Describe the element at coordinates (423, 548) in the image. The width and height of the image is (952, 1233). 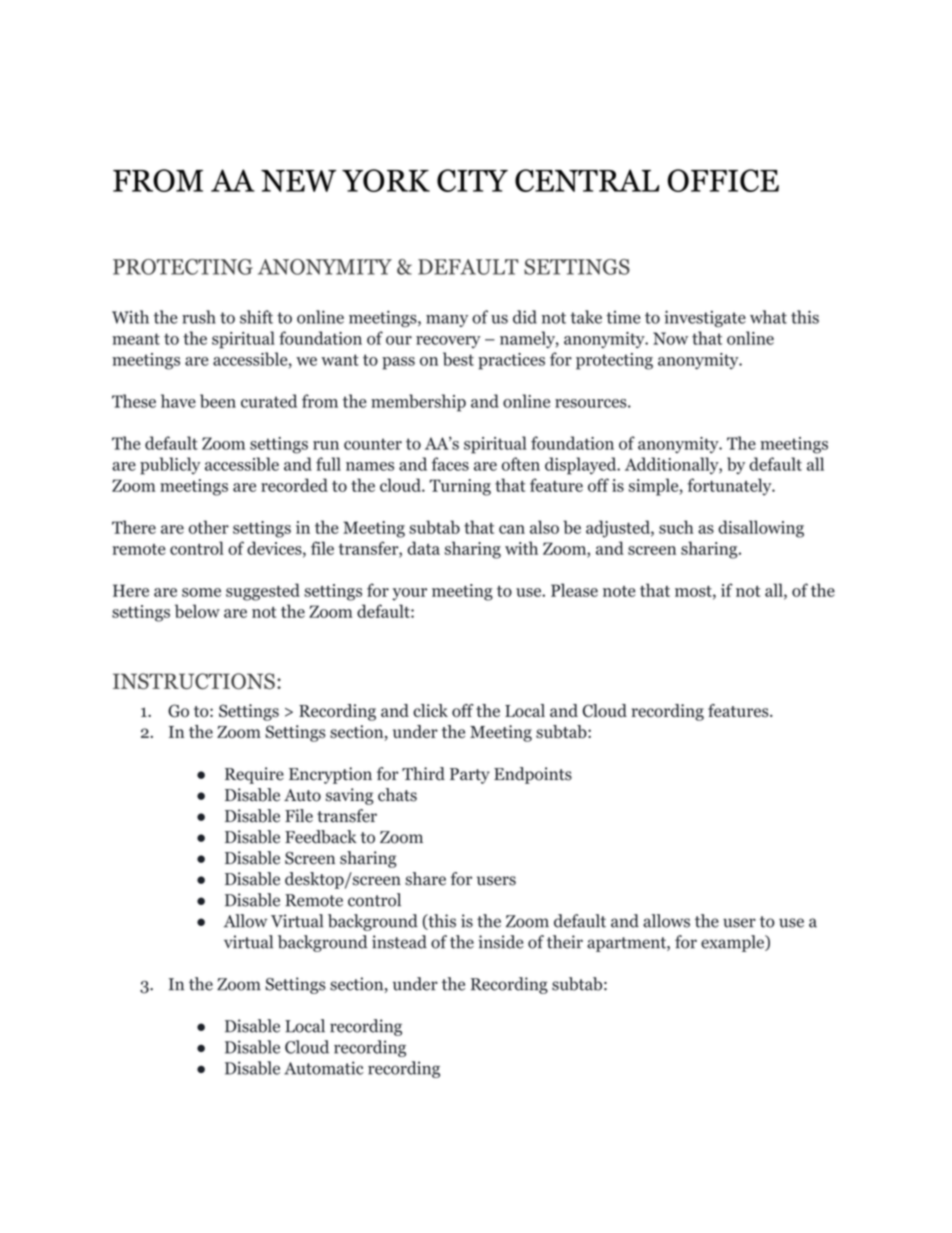
I see `data` at that location.
